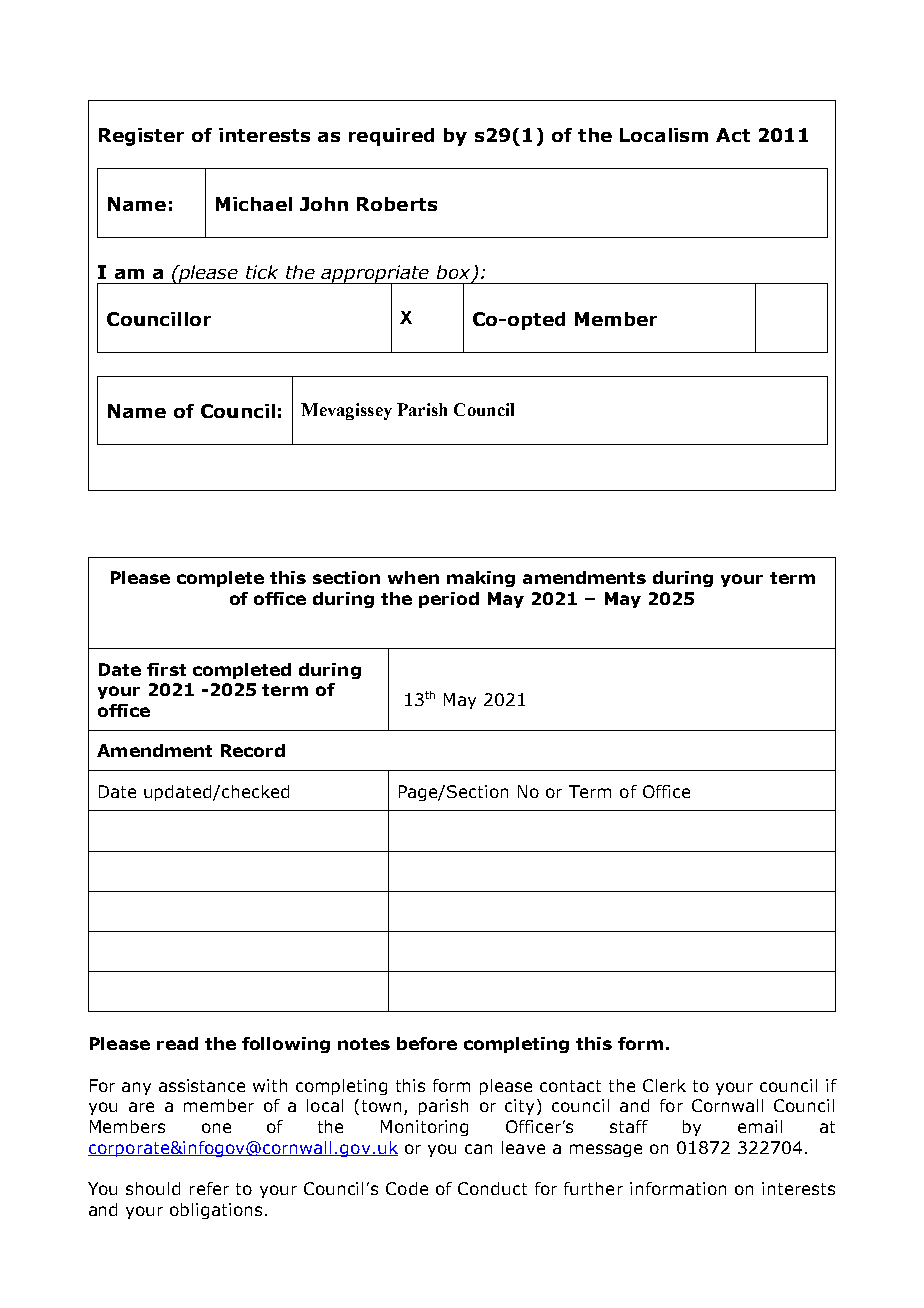  I want to click on required, so click(391, 137).
